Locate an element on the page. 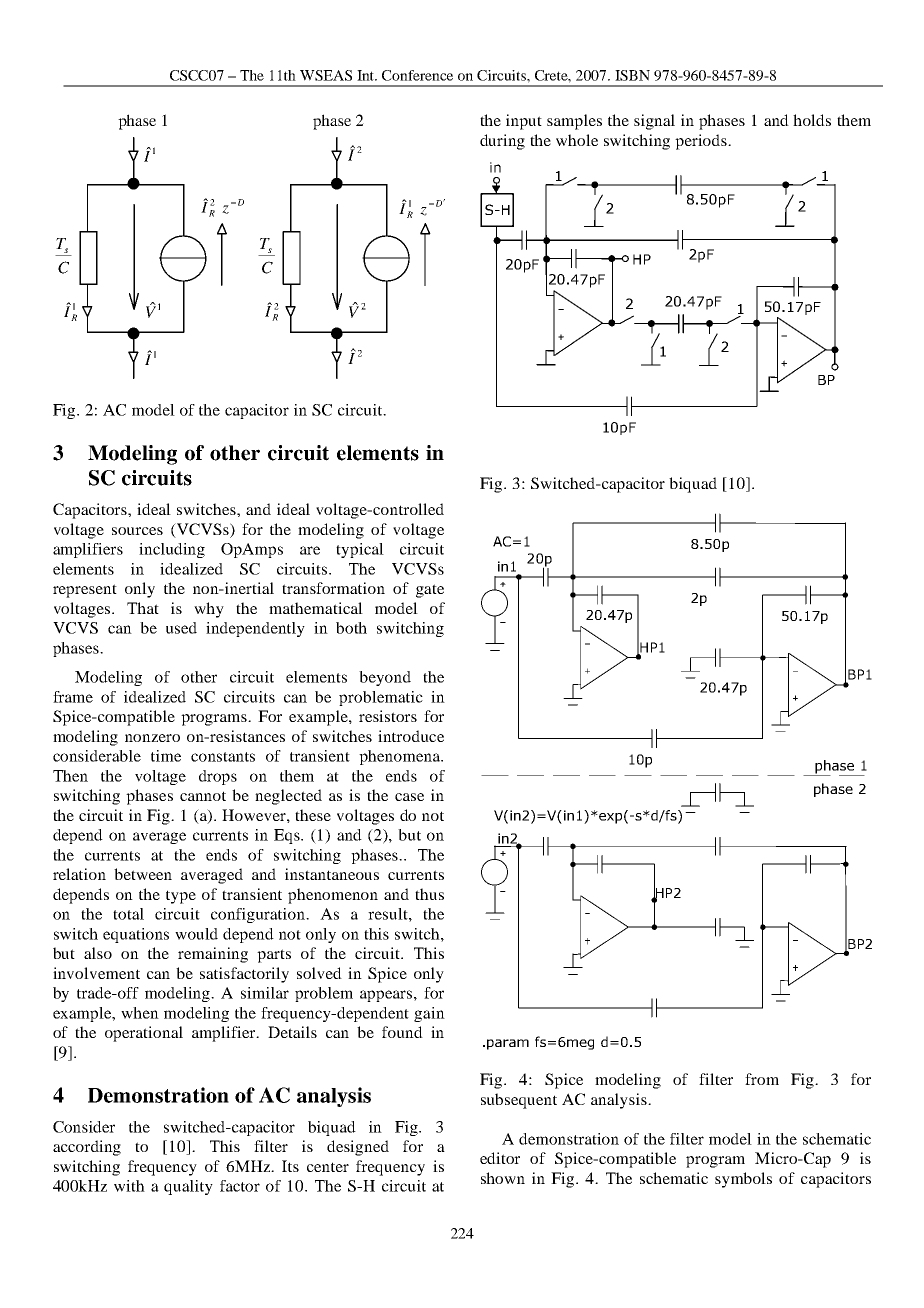 This page has height=1308, width=924. thus is located at coordinates (429, 894).
